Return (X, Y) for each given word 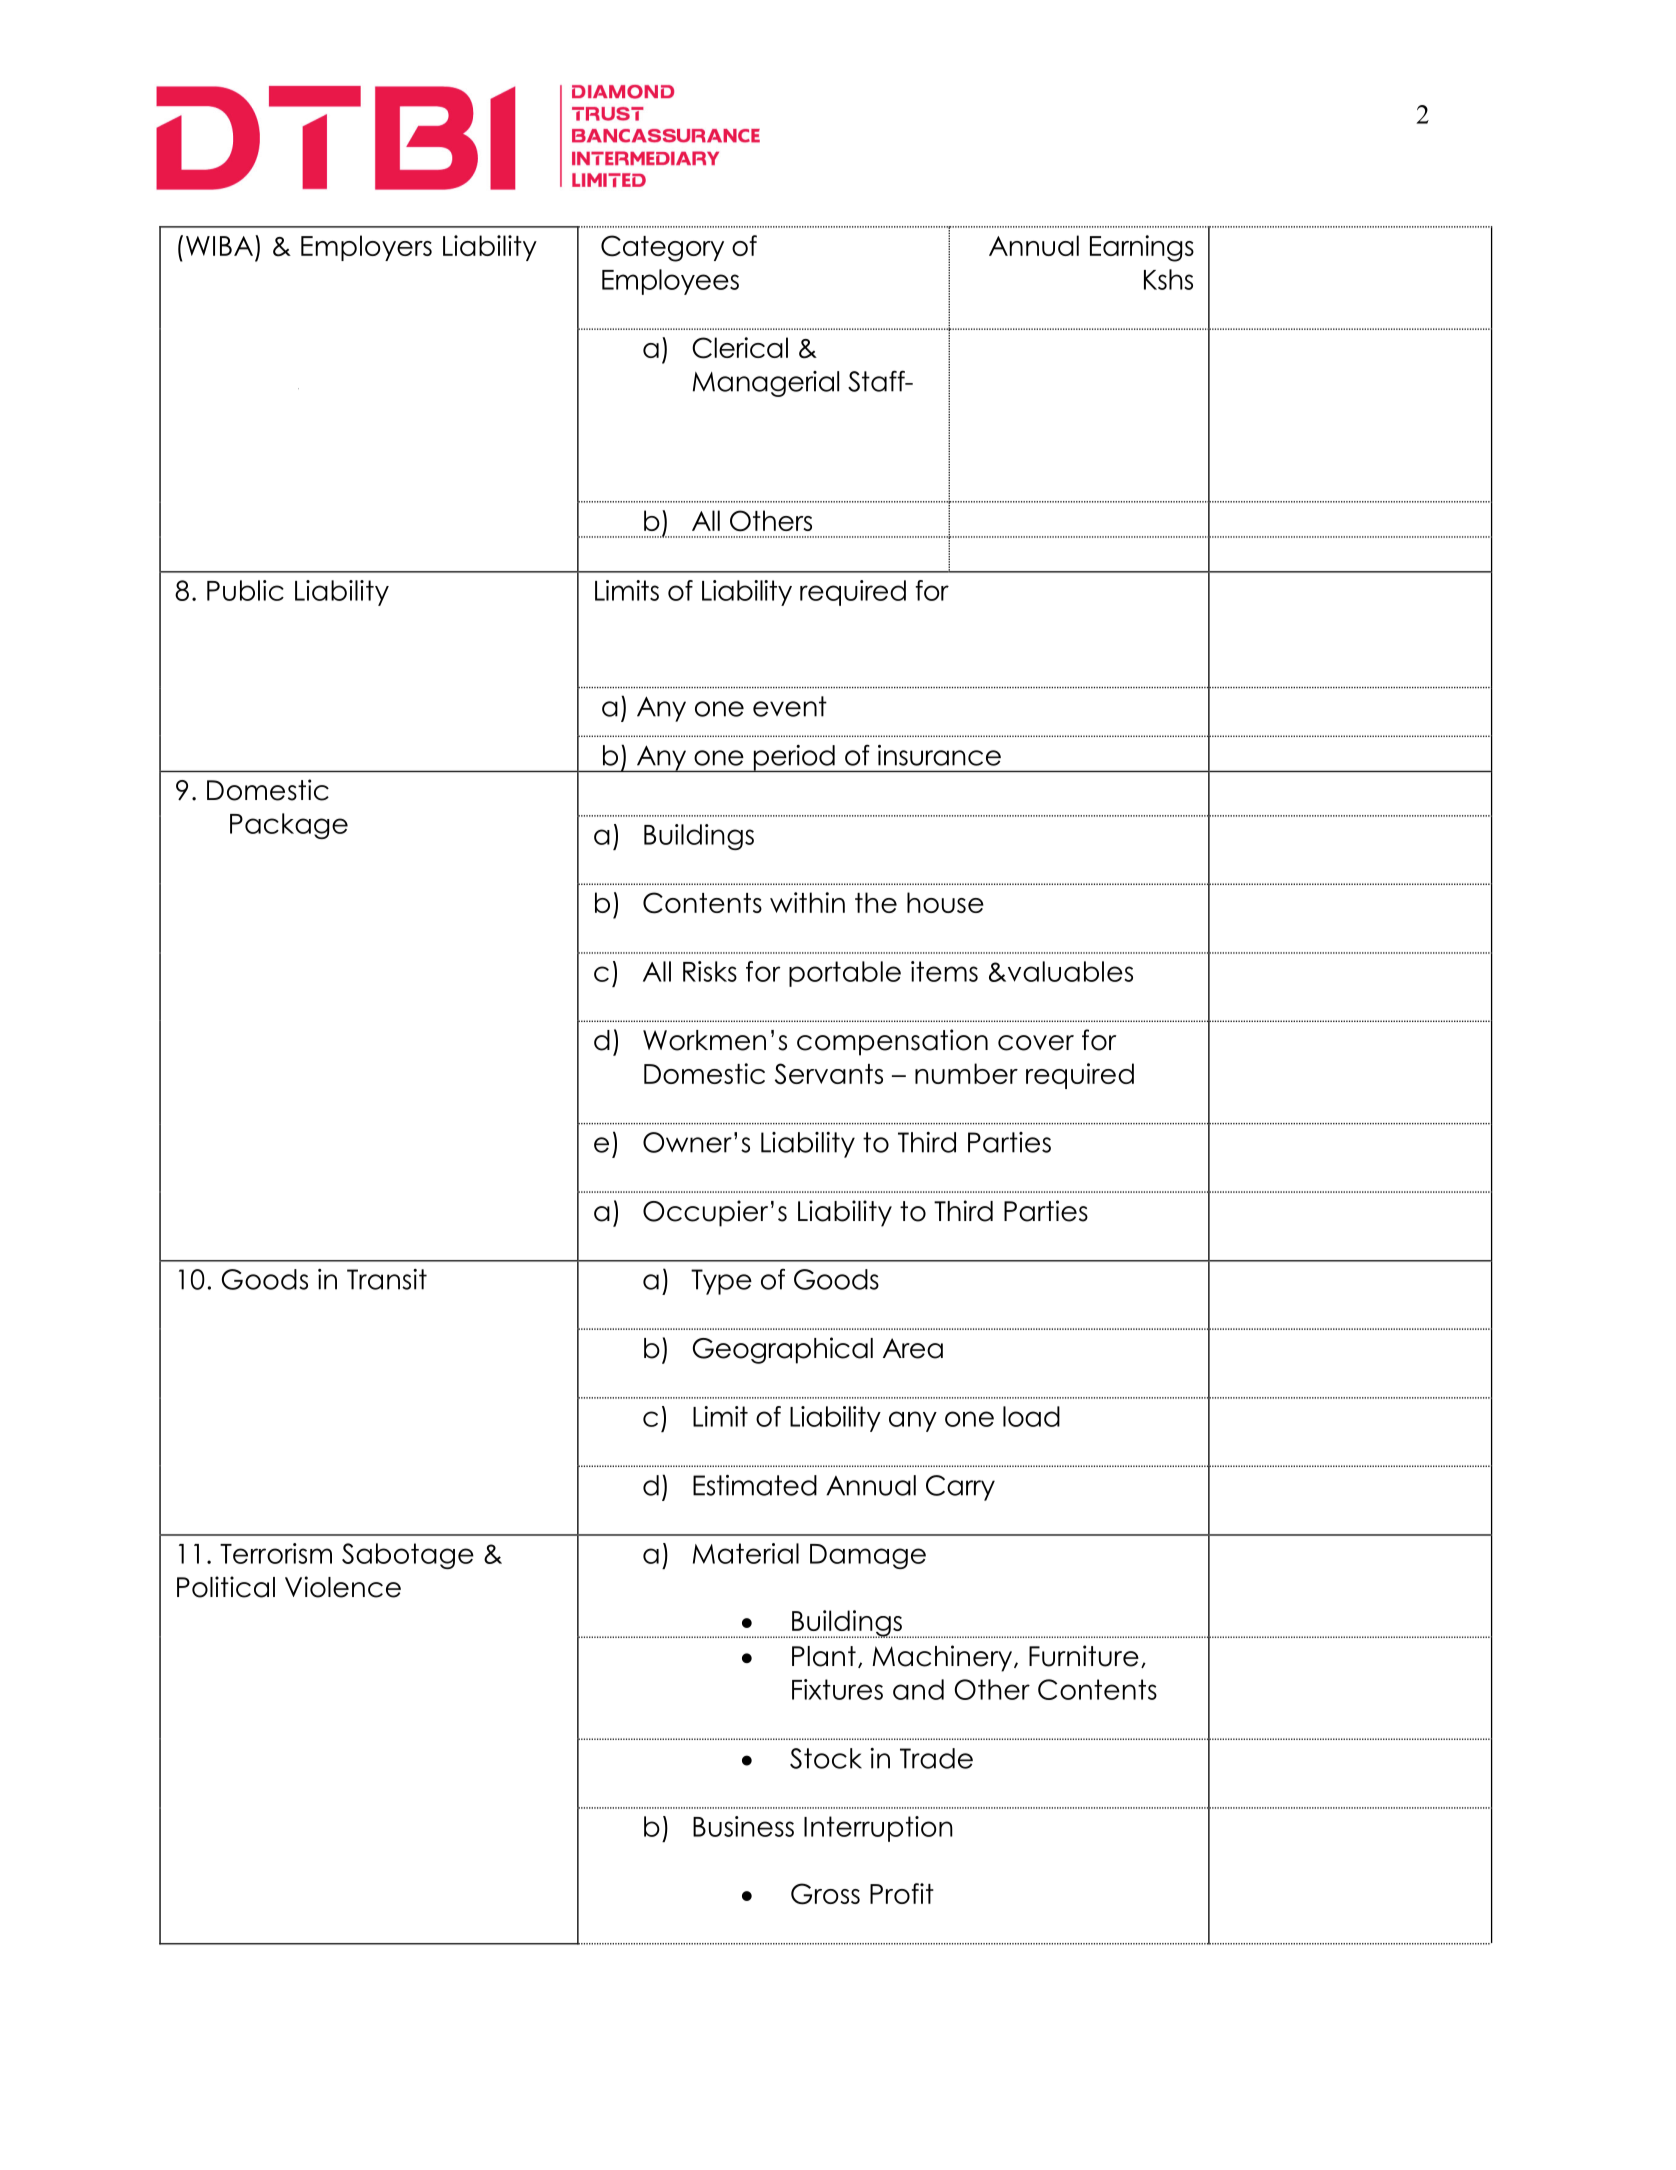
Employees (670, 282)
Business (743, 1826)
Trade (936, 1758)
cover (1036, 1043)
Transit (387, 1279)
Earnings (1142, 248)
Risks (710, 971)
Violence (343, 1587)
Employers (366, 248)
